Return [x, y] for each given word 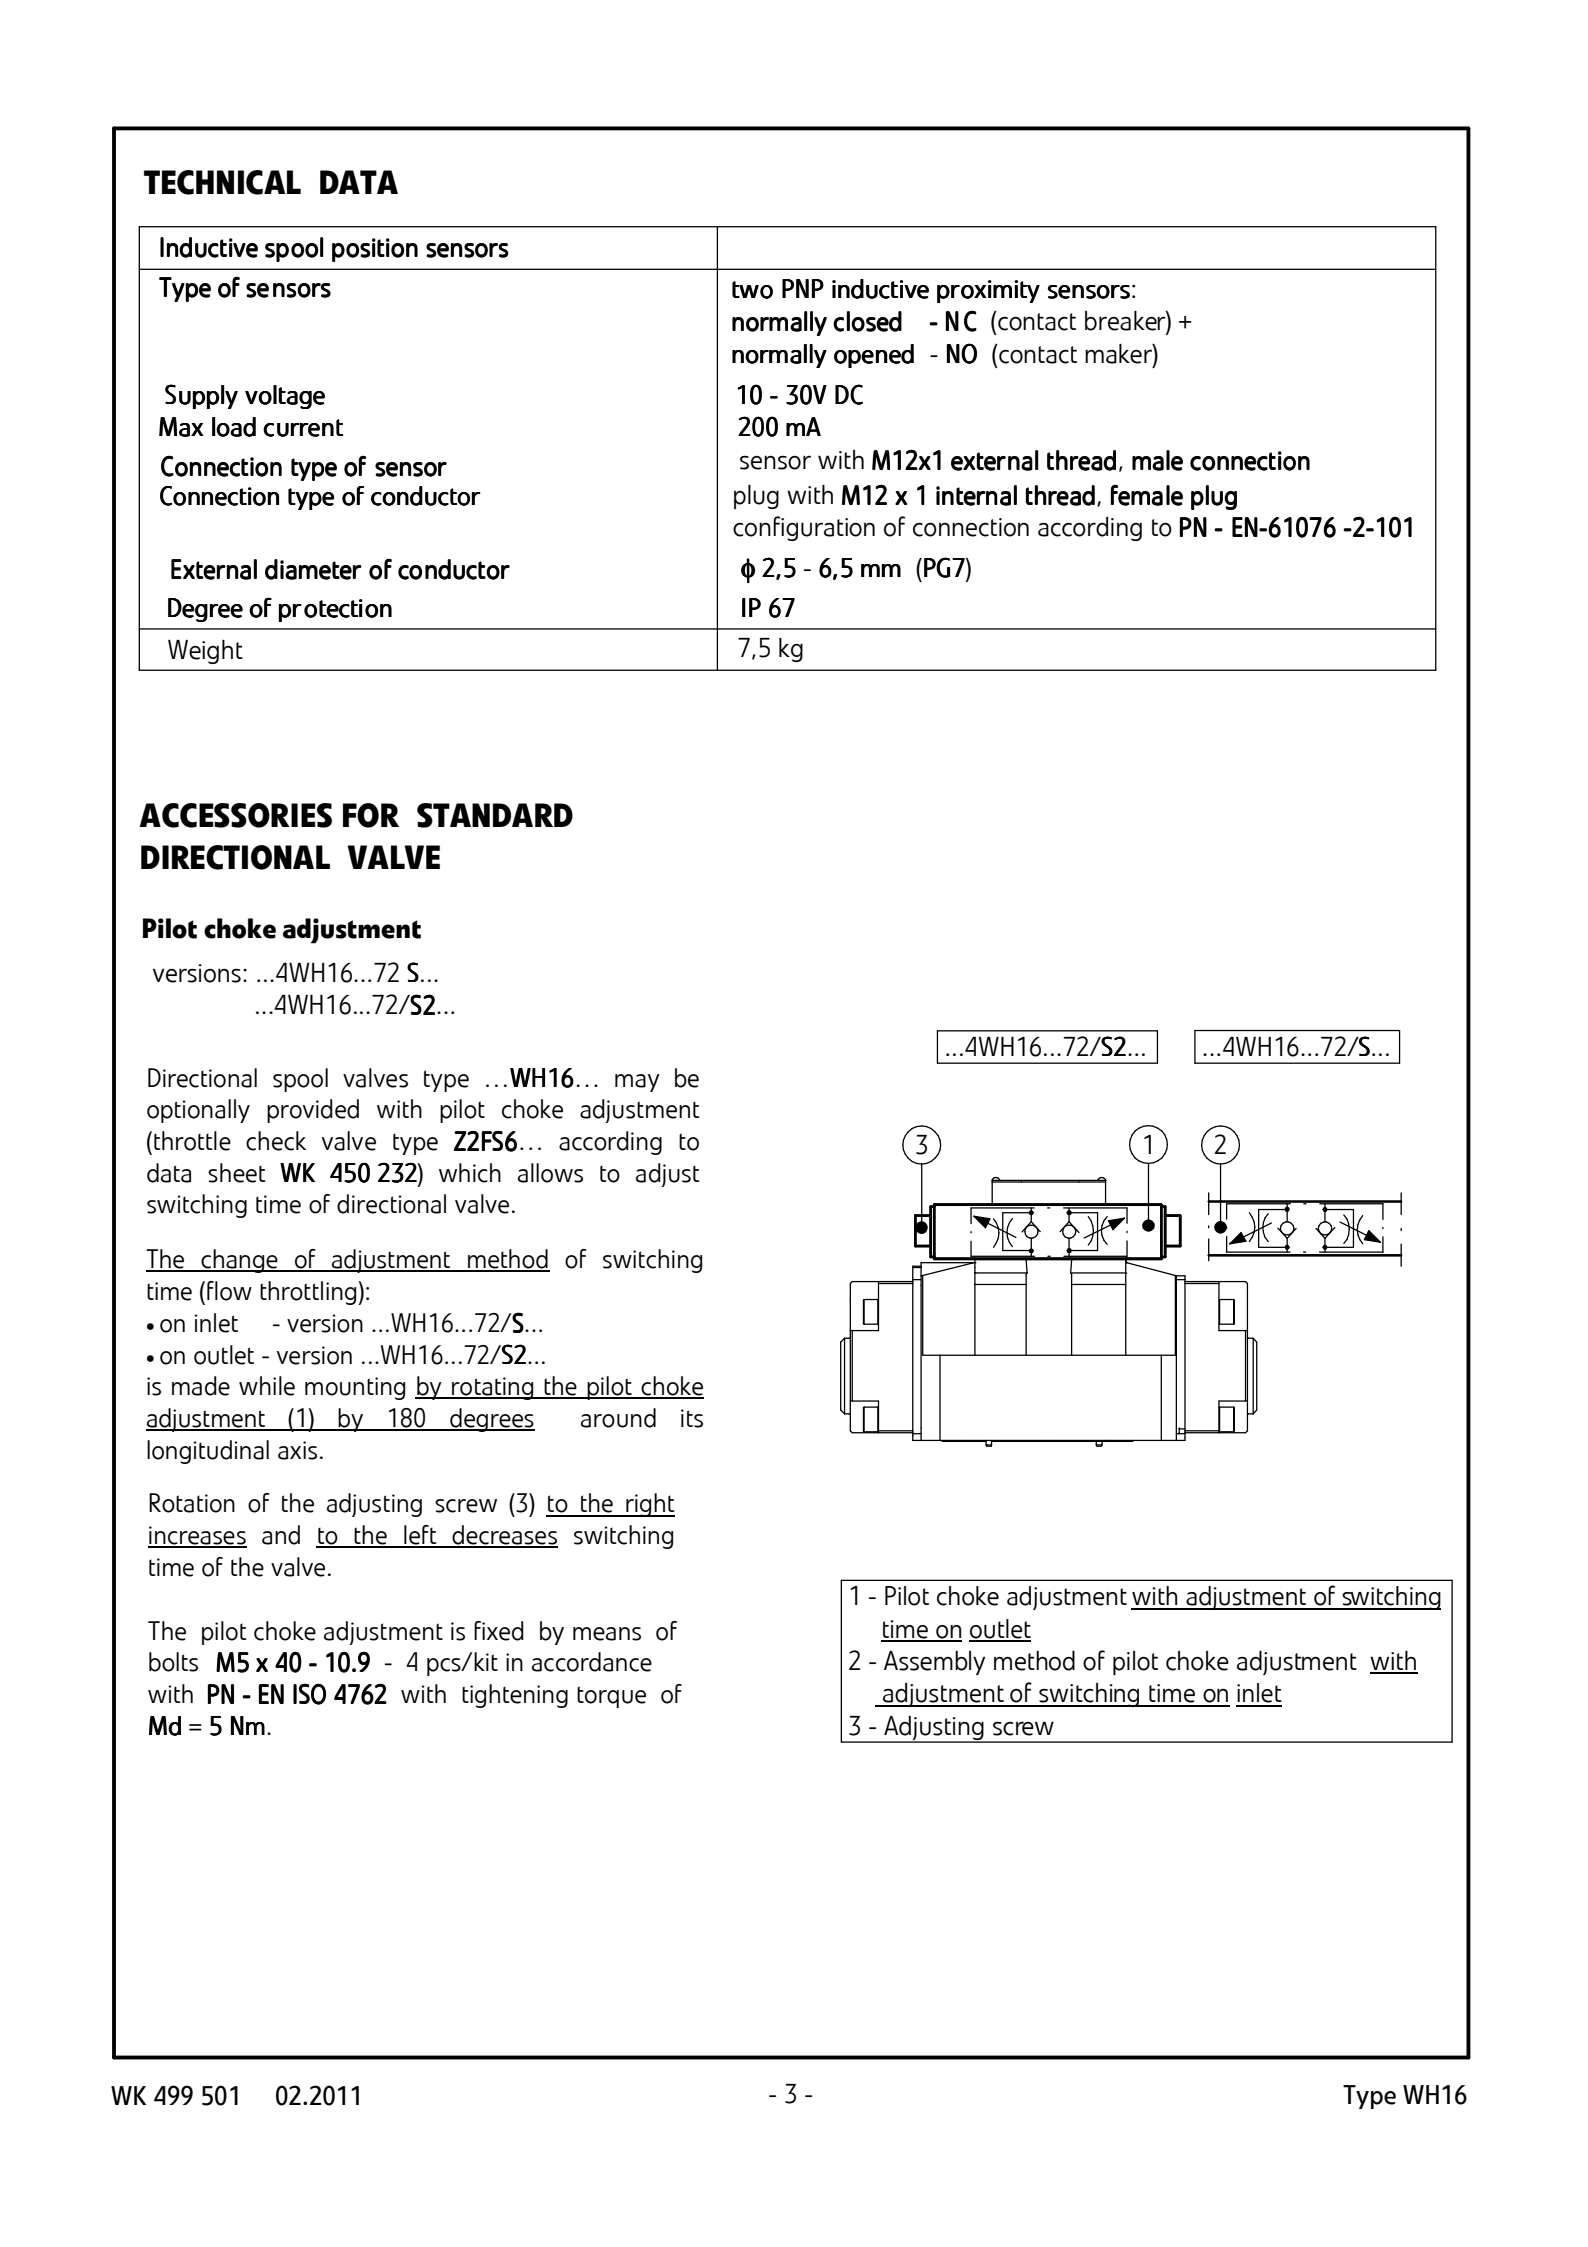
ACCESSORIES [235, 815]
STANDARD [495, 815]
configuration [804, 528]
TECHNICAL [222, 182]
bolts [173, 1662]
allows [550, 1173]
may [637, 1083]
